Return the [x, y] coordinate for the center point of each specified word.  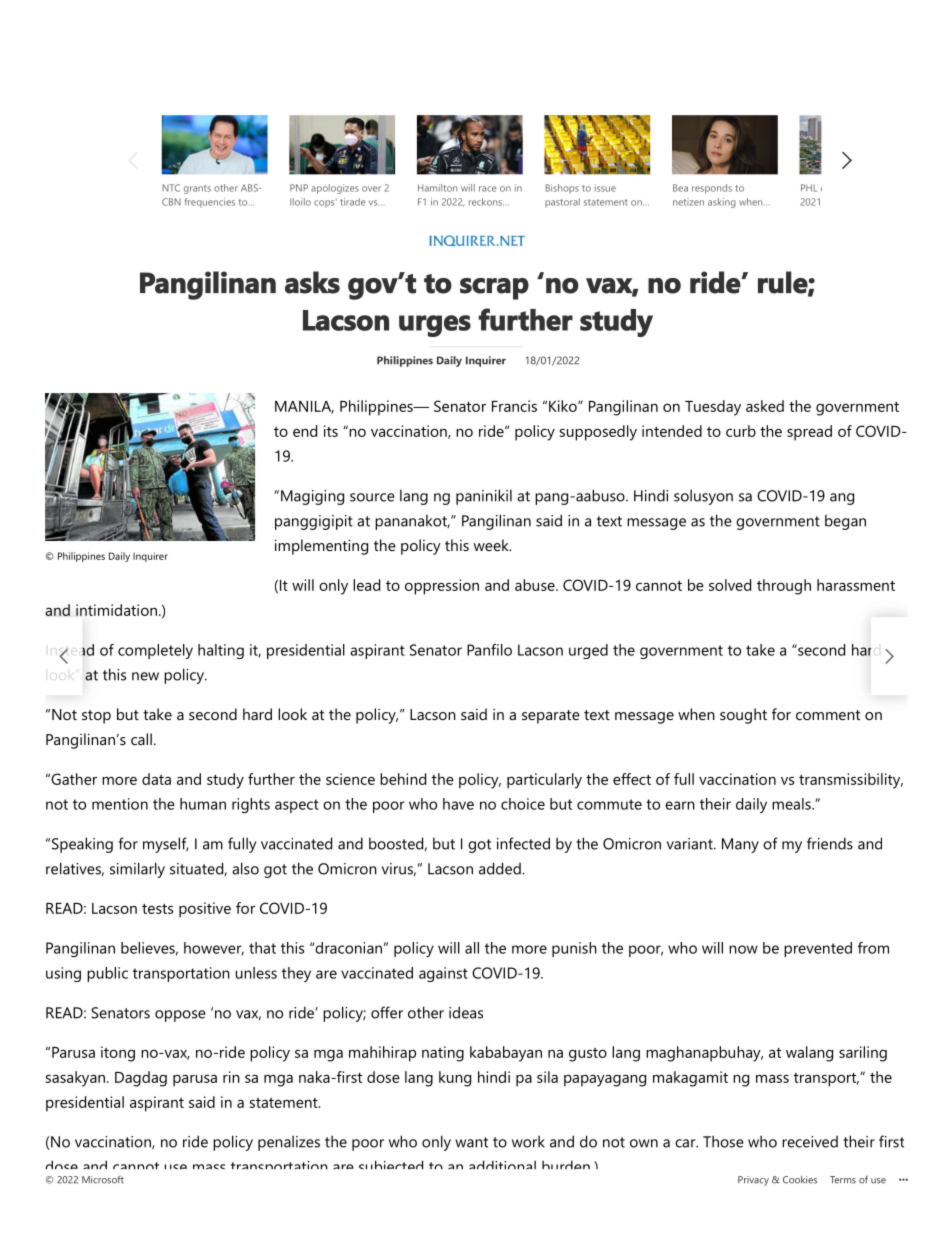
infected [523, 843]
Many [740, 845]
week [492, 545]
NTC [171, 188]
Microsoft [103, 1179]
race [488, 189]
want [471, 1142]
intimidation [116, 610]
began [845, 522]
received [810, 1142]
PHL [809, 188]
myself [165, 845]
